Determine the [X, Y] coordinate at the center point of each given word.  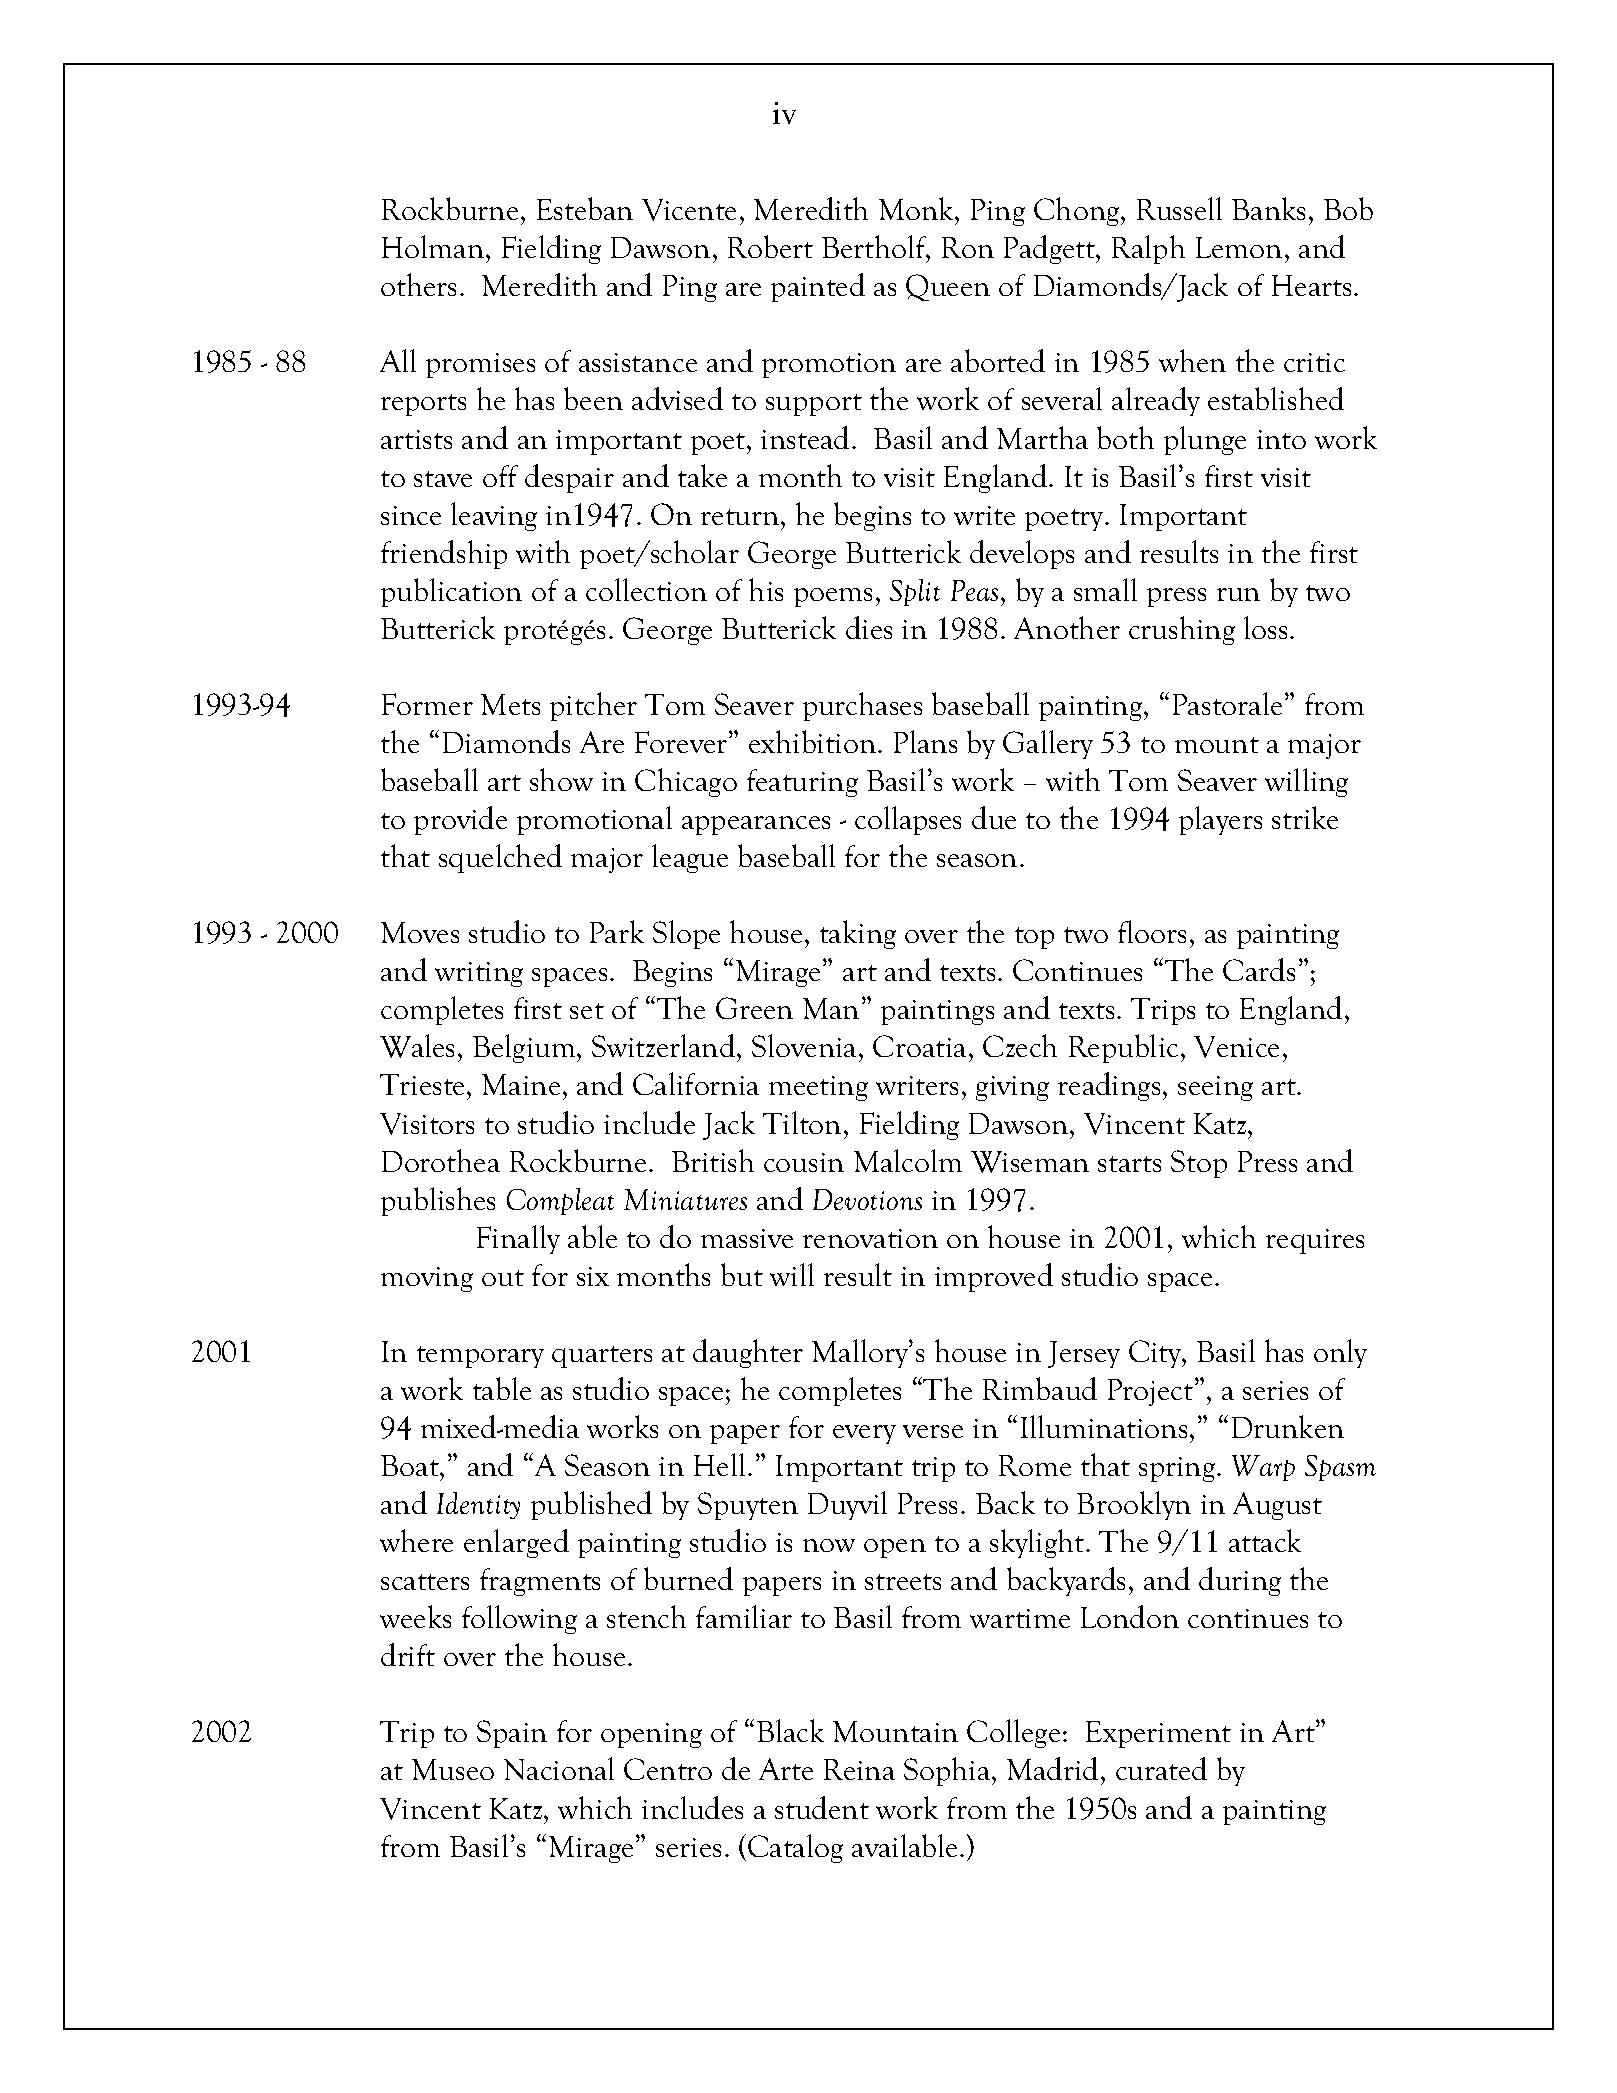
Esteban [585, 208]
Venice [1236, 1047]
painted [818, 287]
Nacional [559, 1768]
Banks [1268, 208]
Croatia [919, 1046]
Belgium [525, 1048]
